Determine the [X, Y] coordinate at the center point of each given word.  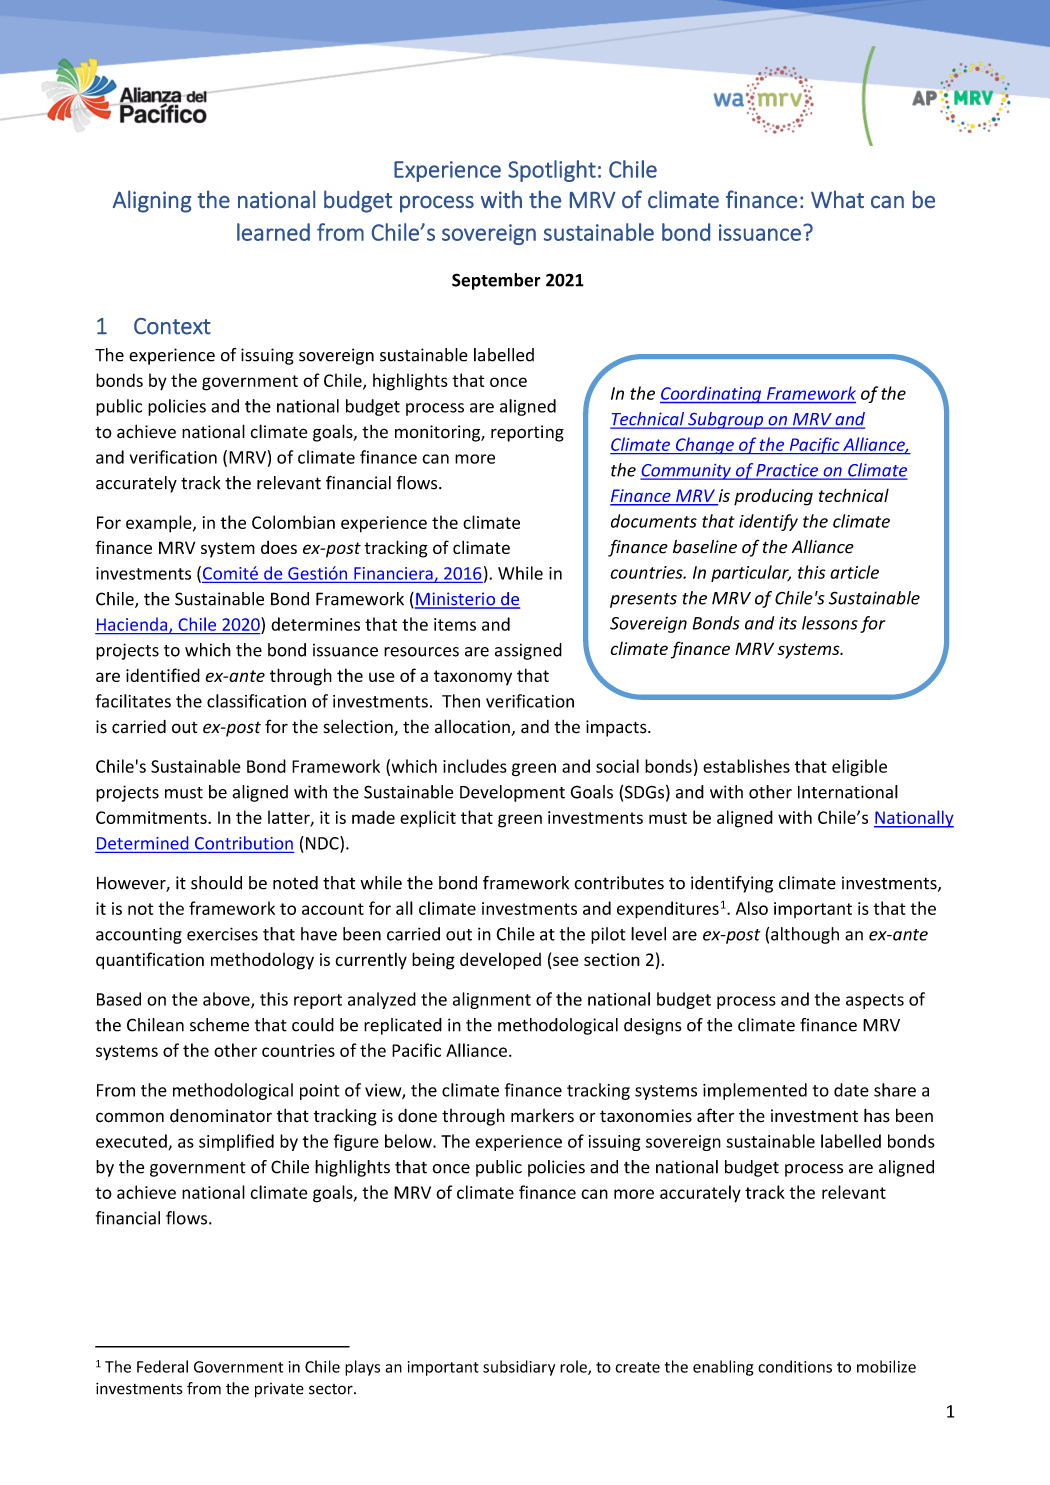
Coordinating [712, 394]
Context [172, 326]
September [496, 281]
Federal [162, 1366]
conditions [795, 1366]
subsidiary [519, 1368]
